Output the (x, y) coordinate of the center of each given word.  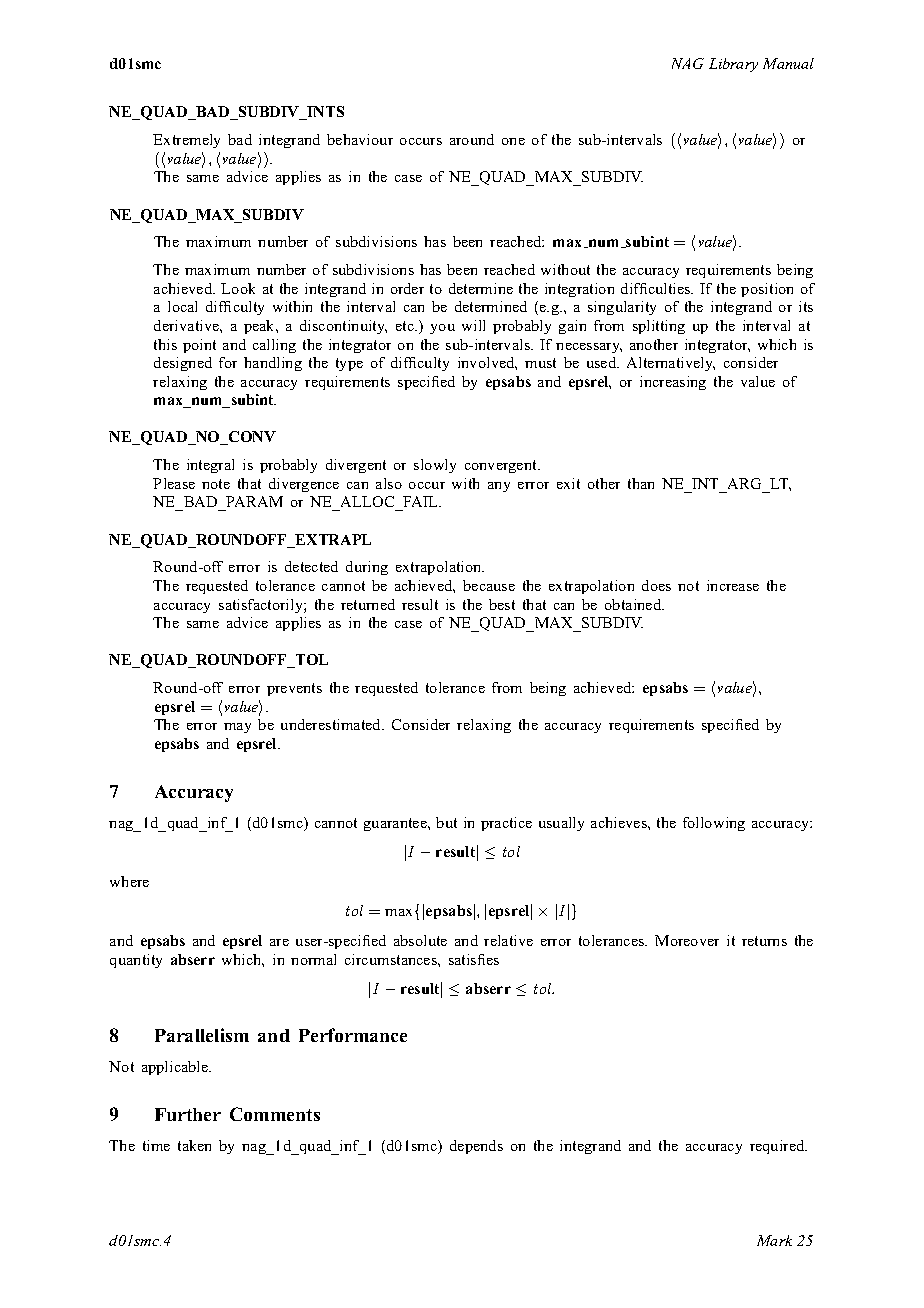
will (473, 325)
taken (194, 1145)
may (237, 728)
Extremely (186, 141)
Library (733, 65)
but (446, 822)
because (489, 585)
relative (508, 940)
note (216, 484)
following (714, 824)
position (767, 290)
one (513, 141)
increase (733, 585)
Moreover (687, 940)
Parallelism (202, 1035)
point (199, 346)
